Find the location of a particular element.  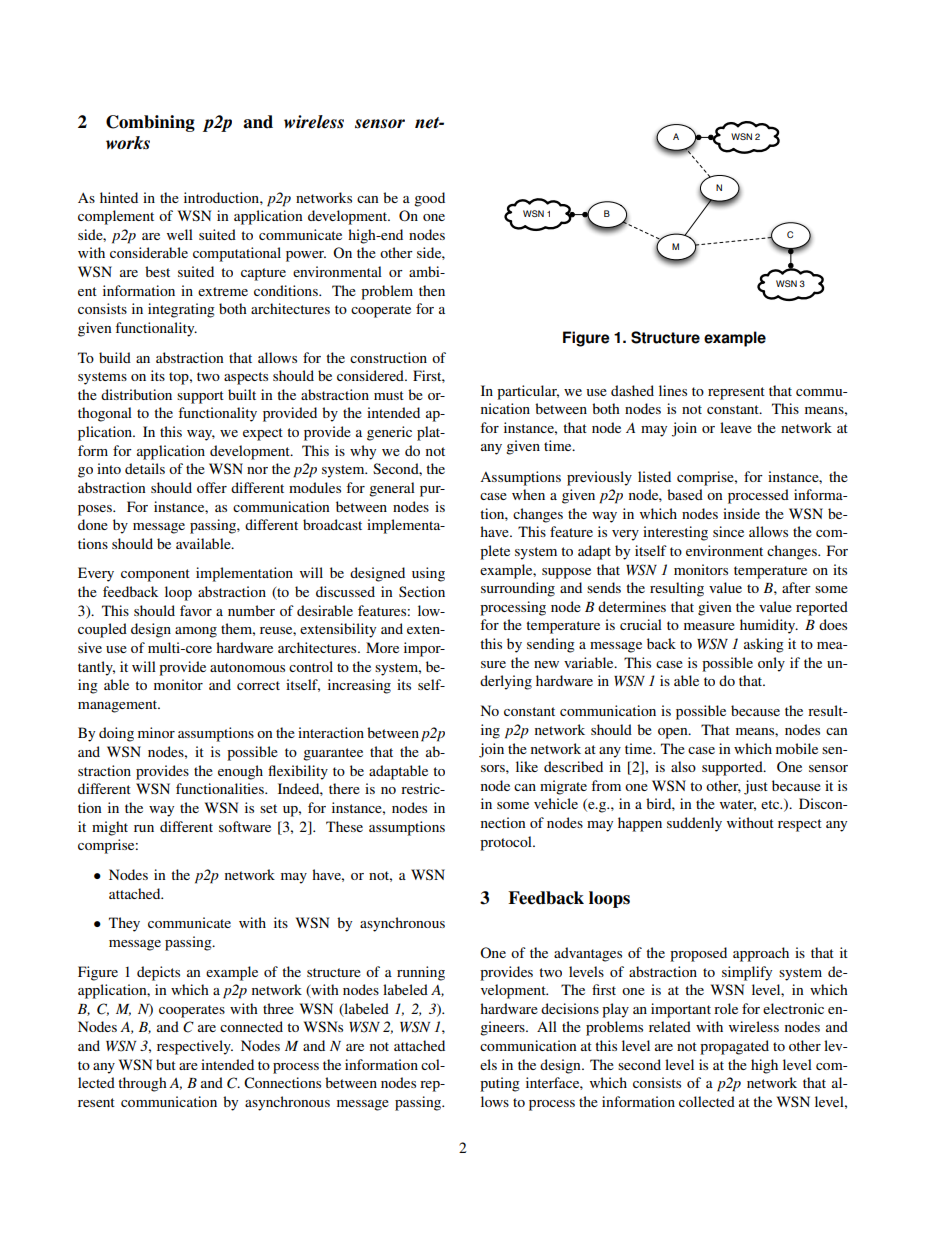

running is located at coordinates (421, 973).
